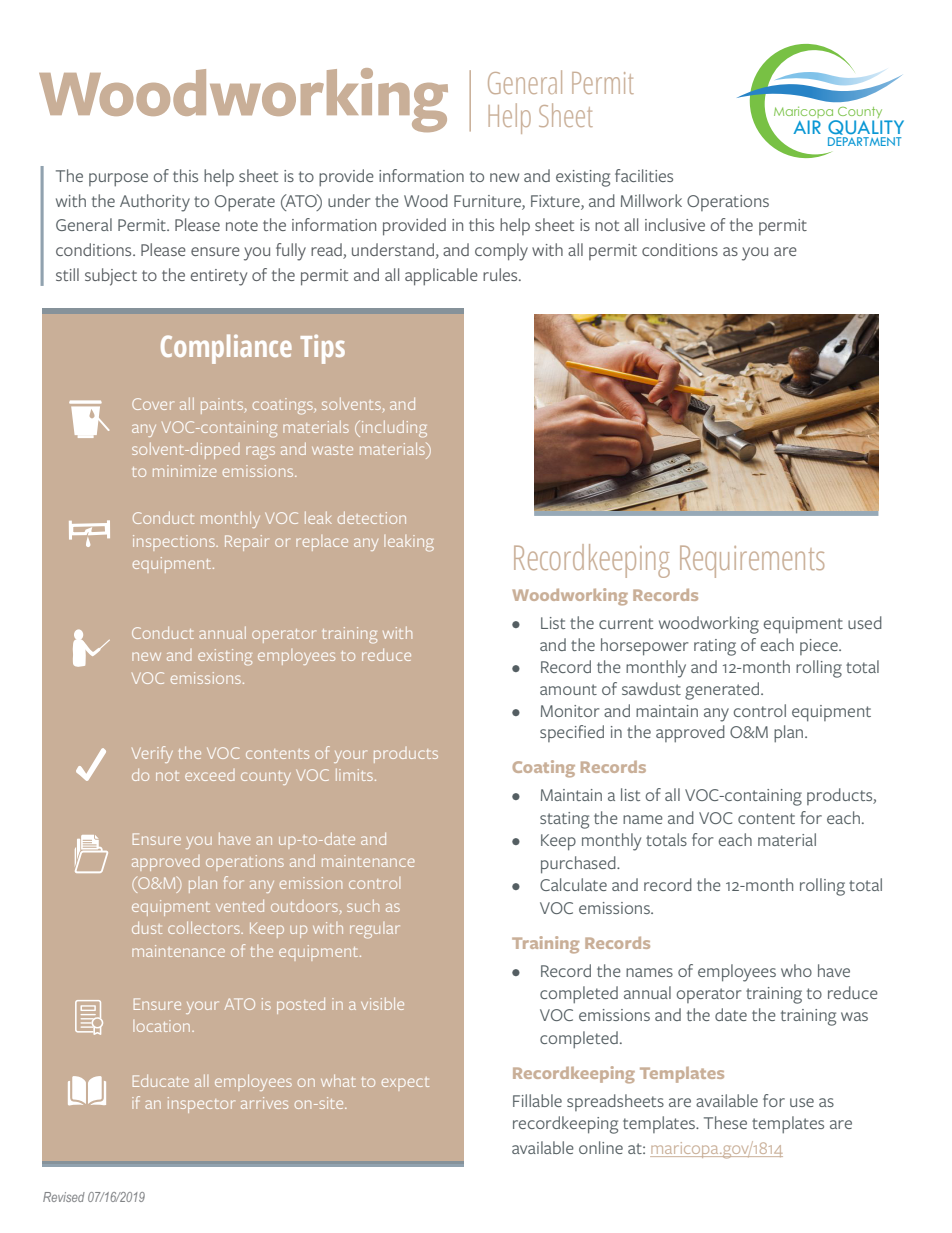  Describe the element at coordinates (201, 1105) in the screenshot. I see `inspector` at that location.
